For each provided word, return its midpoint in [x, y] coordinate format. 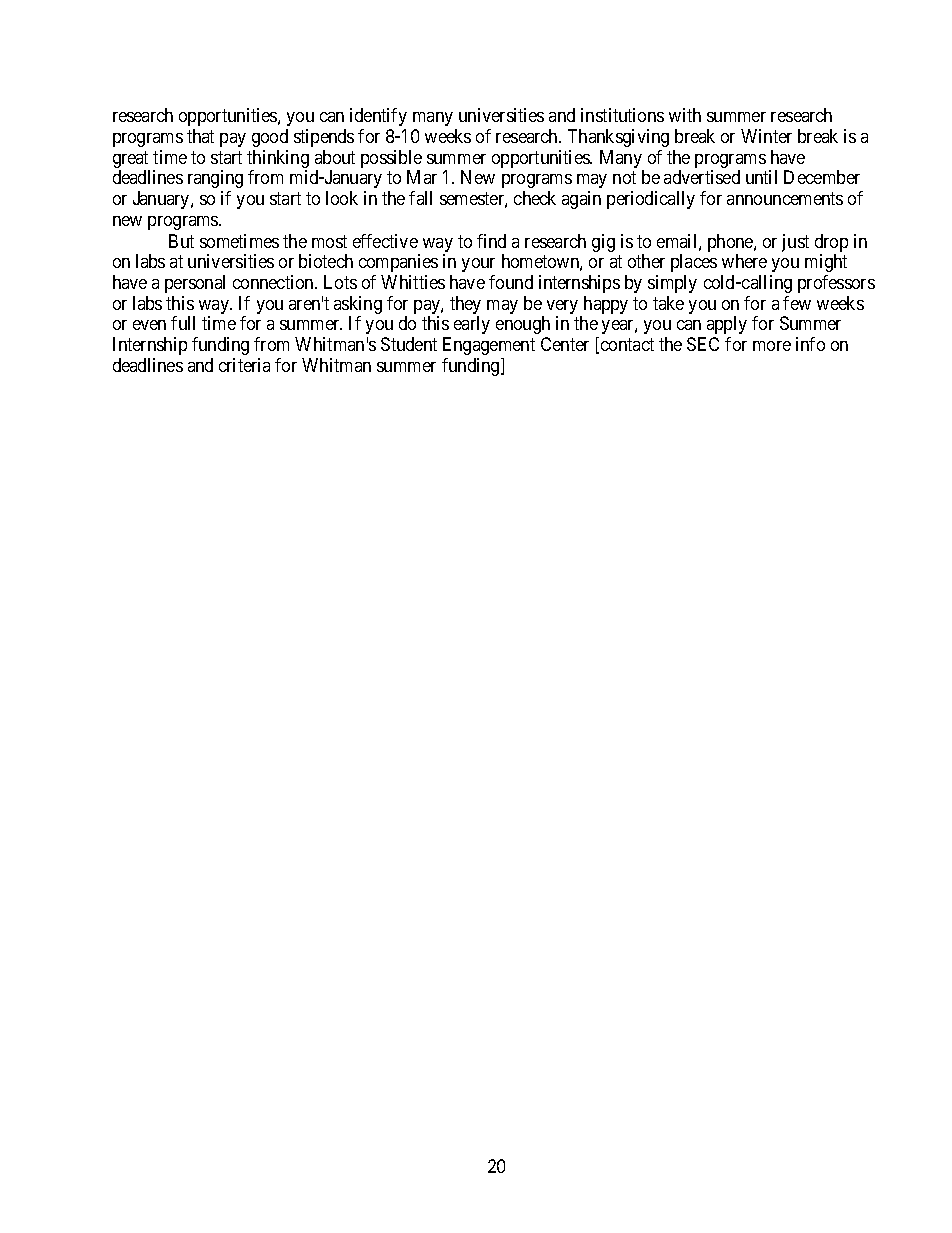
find [491, 241]
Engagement [489, 346]
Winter [766, 136]
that [200, 136]
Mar [422, 177]
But [181, 241]
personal [195, 284]
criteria [244, 365]
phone [731, 244]
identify [378, 117]
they [465, 306]
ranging [215, 179]
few [797, 303]
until [761, 177]
